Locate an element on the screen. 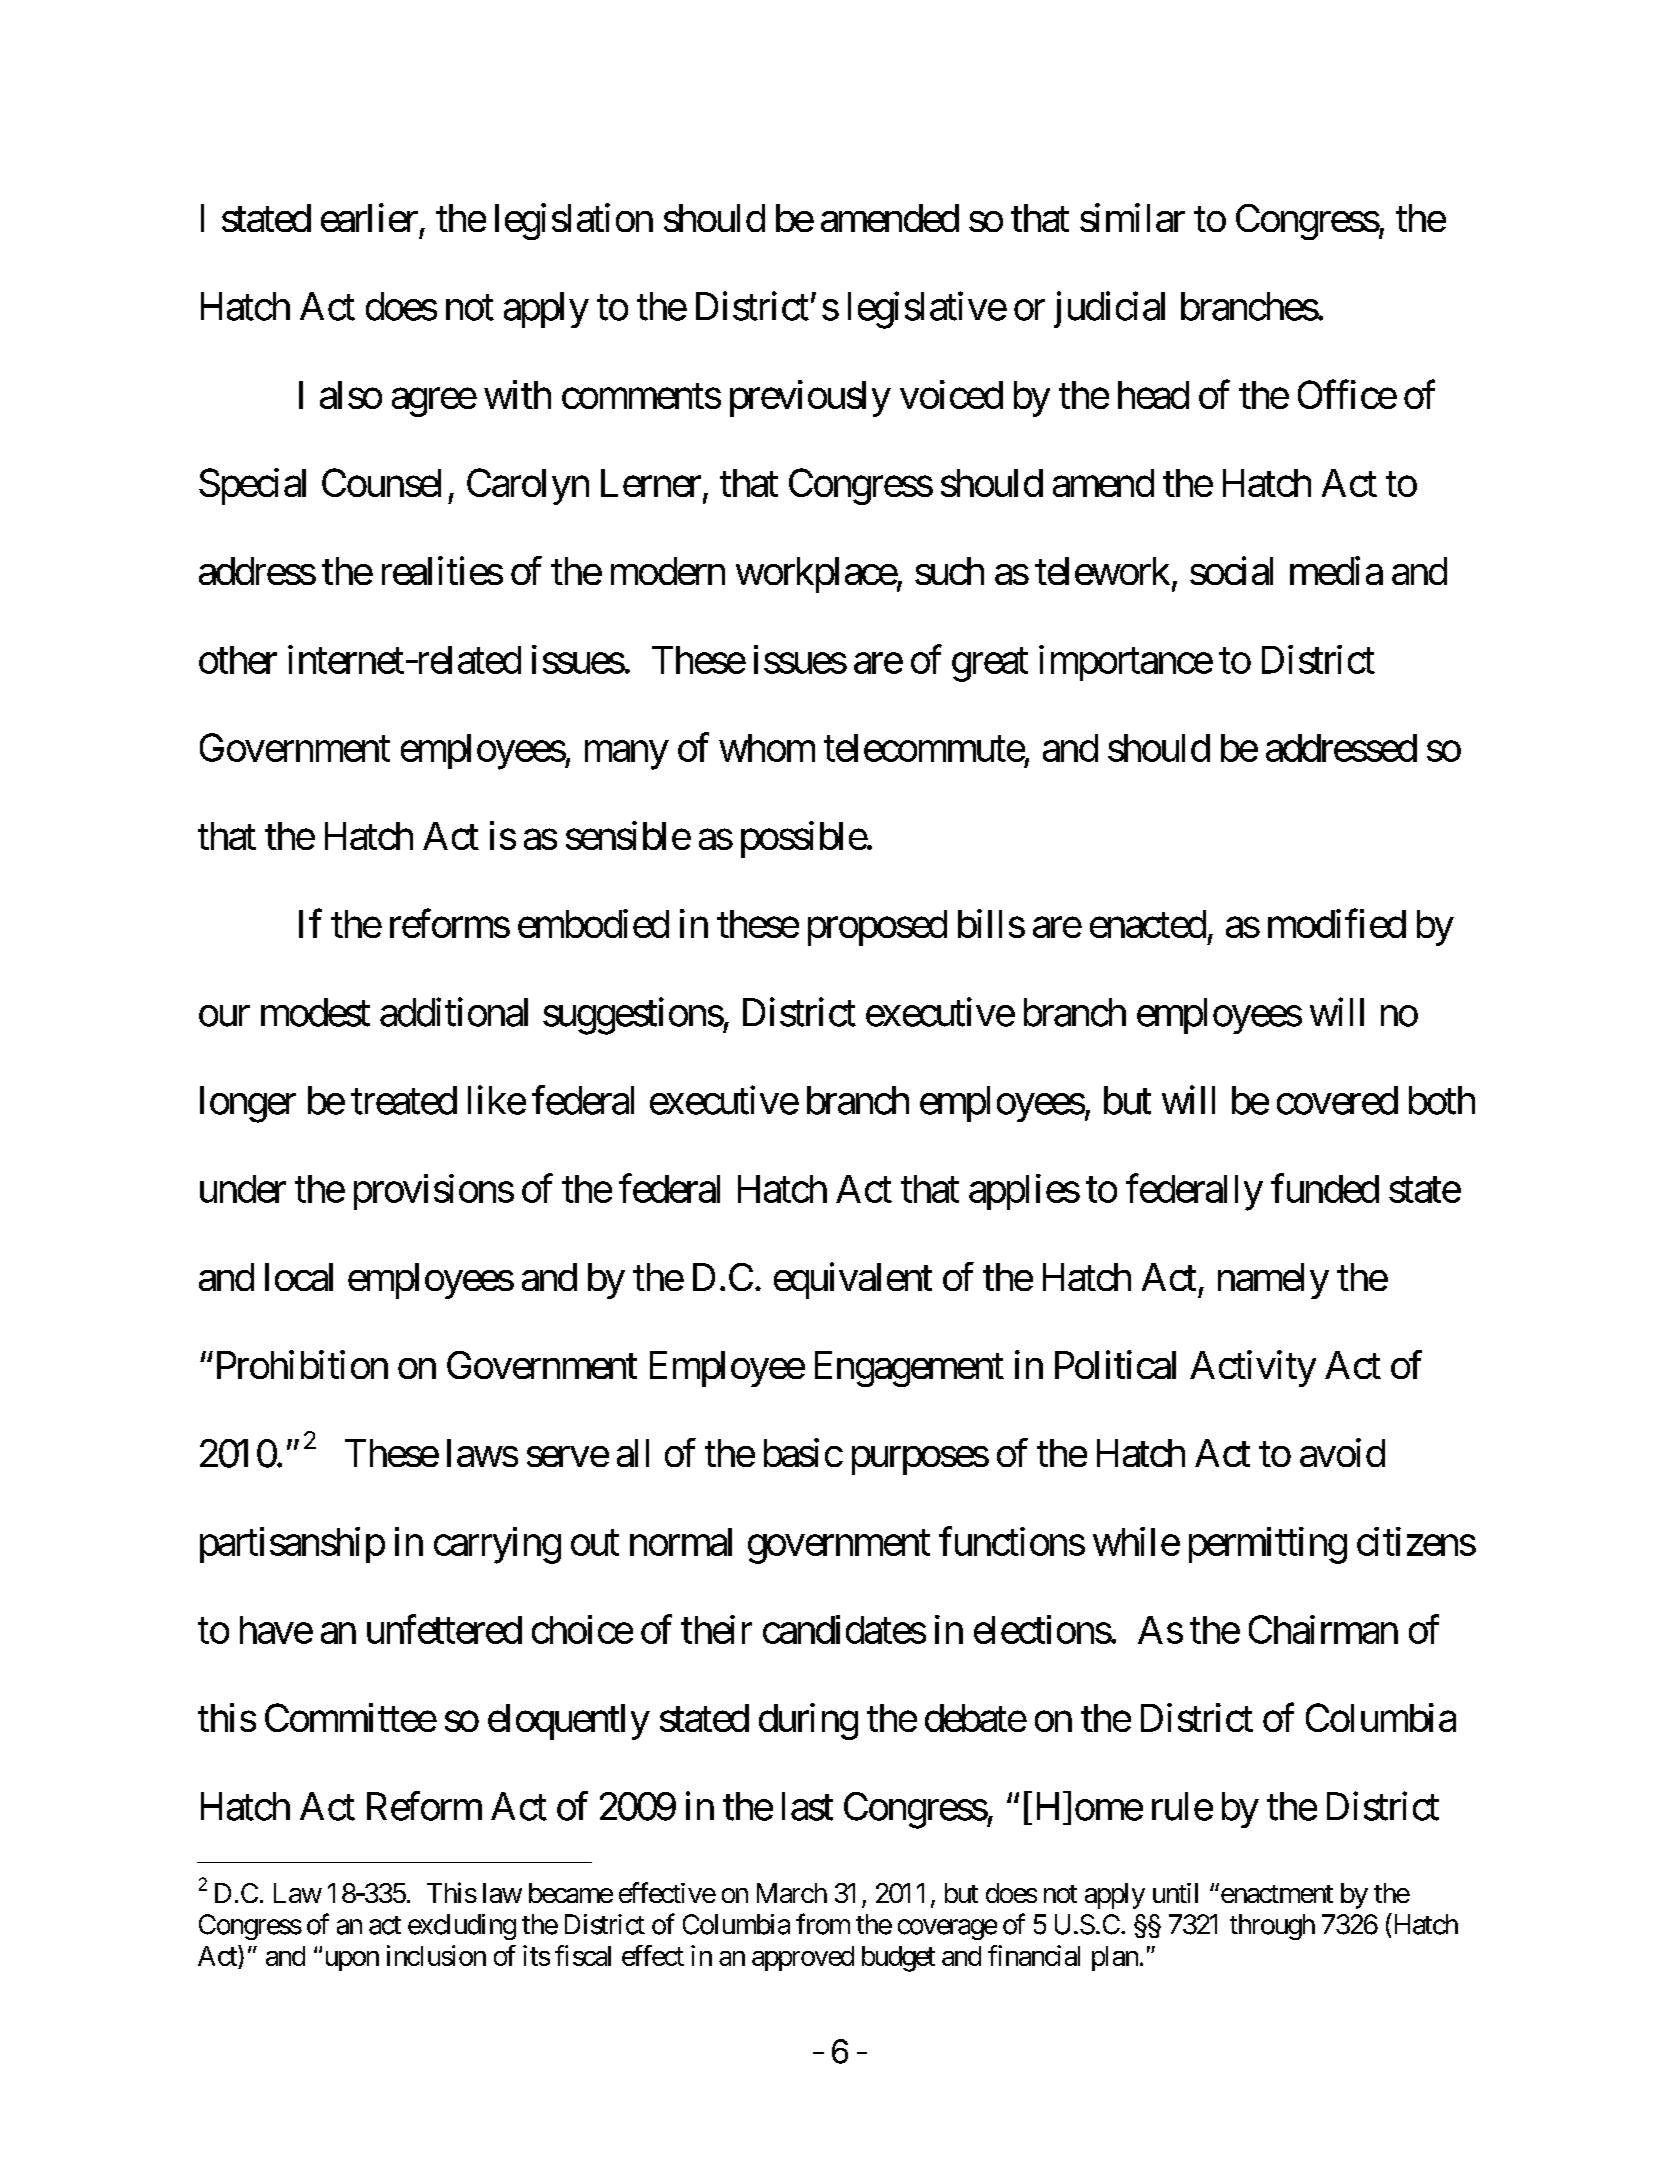  upon is located at coordinates (350, 1961).
